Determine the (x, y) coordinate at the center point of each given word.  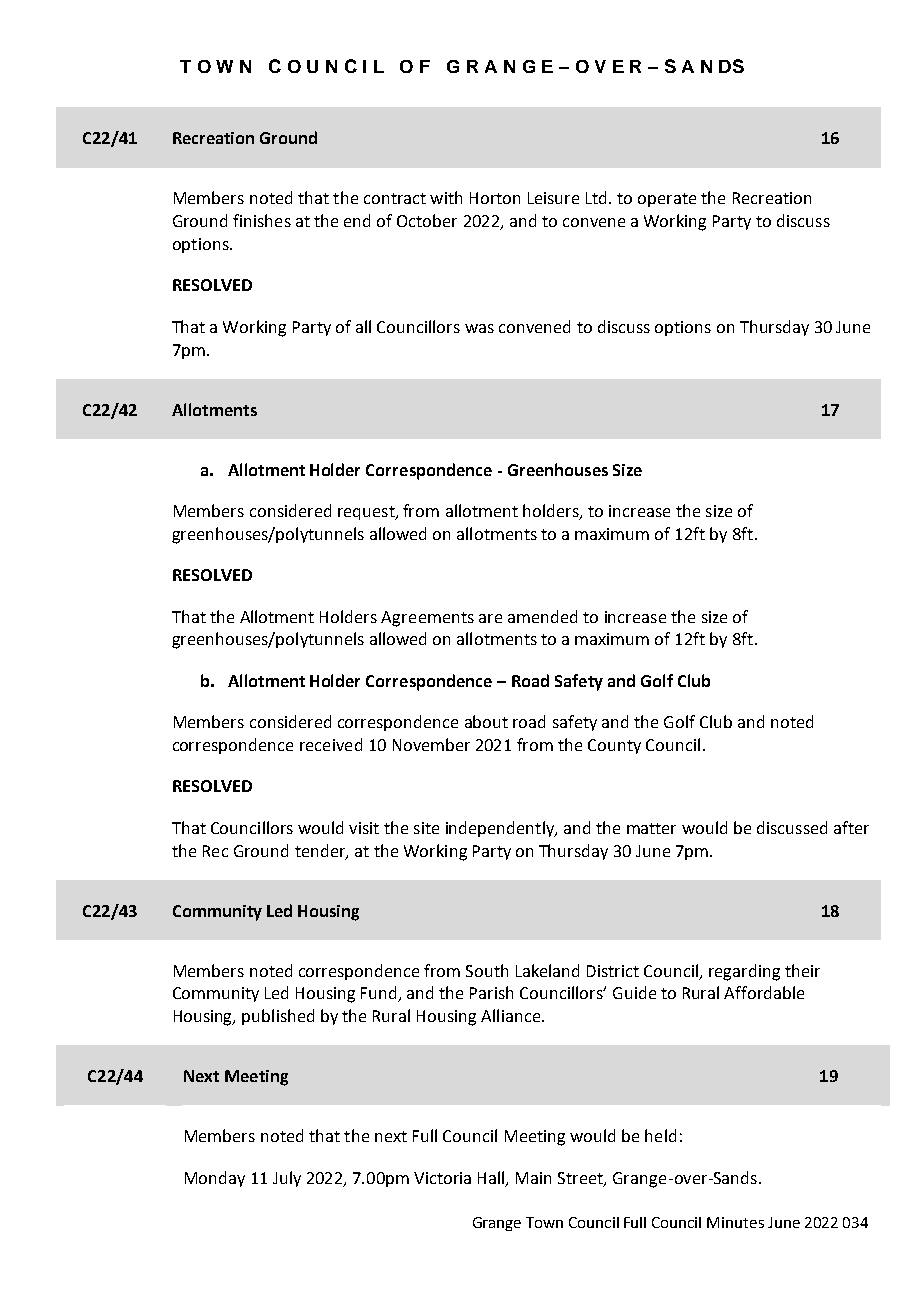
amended (542, 616)
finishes (262, 220)
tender (321, 851)
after (851, 827)
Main (533, 1178)
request (367, 513)
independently (501, 829)
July (287, 1179)
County (614, 746)
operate (667, 200)
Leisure (553, 198)
